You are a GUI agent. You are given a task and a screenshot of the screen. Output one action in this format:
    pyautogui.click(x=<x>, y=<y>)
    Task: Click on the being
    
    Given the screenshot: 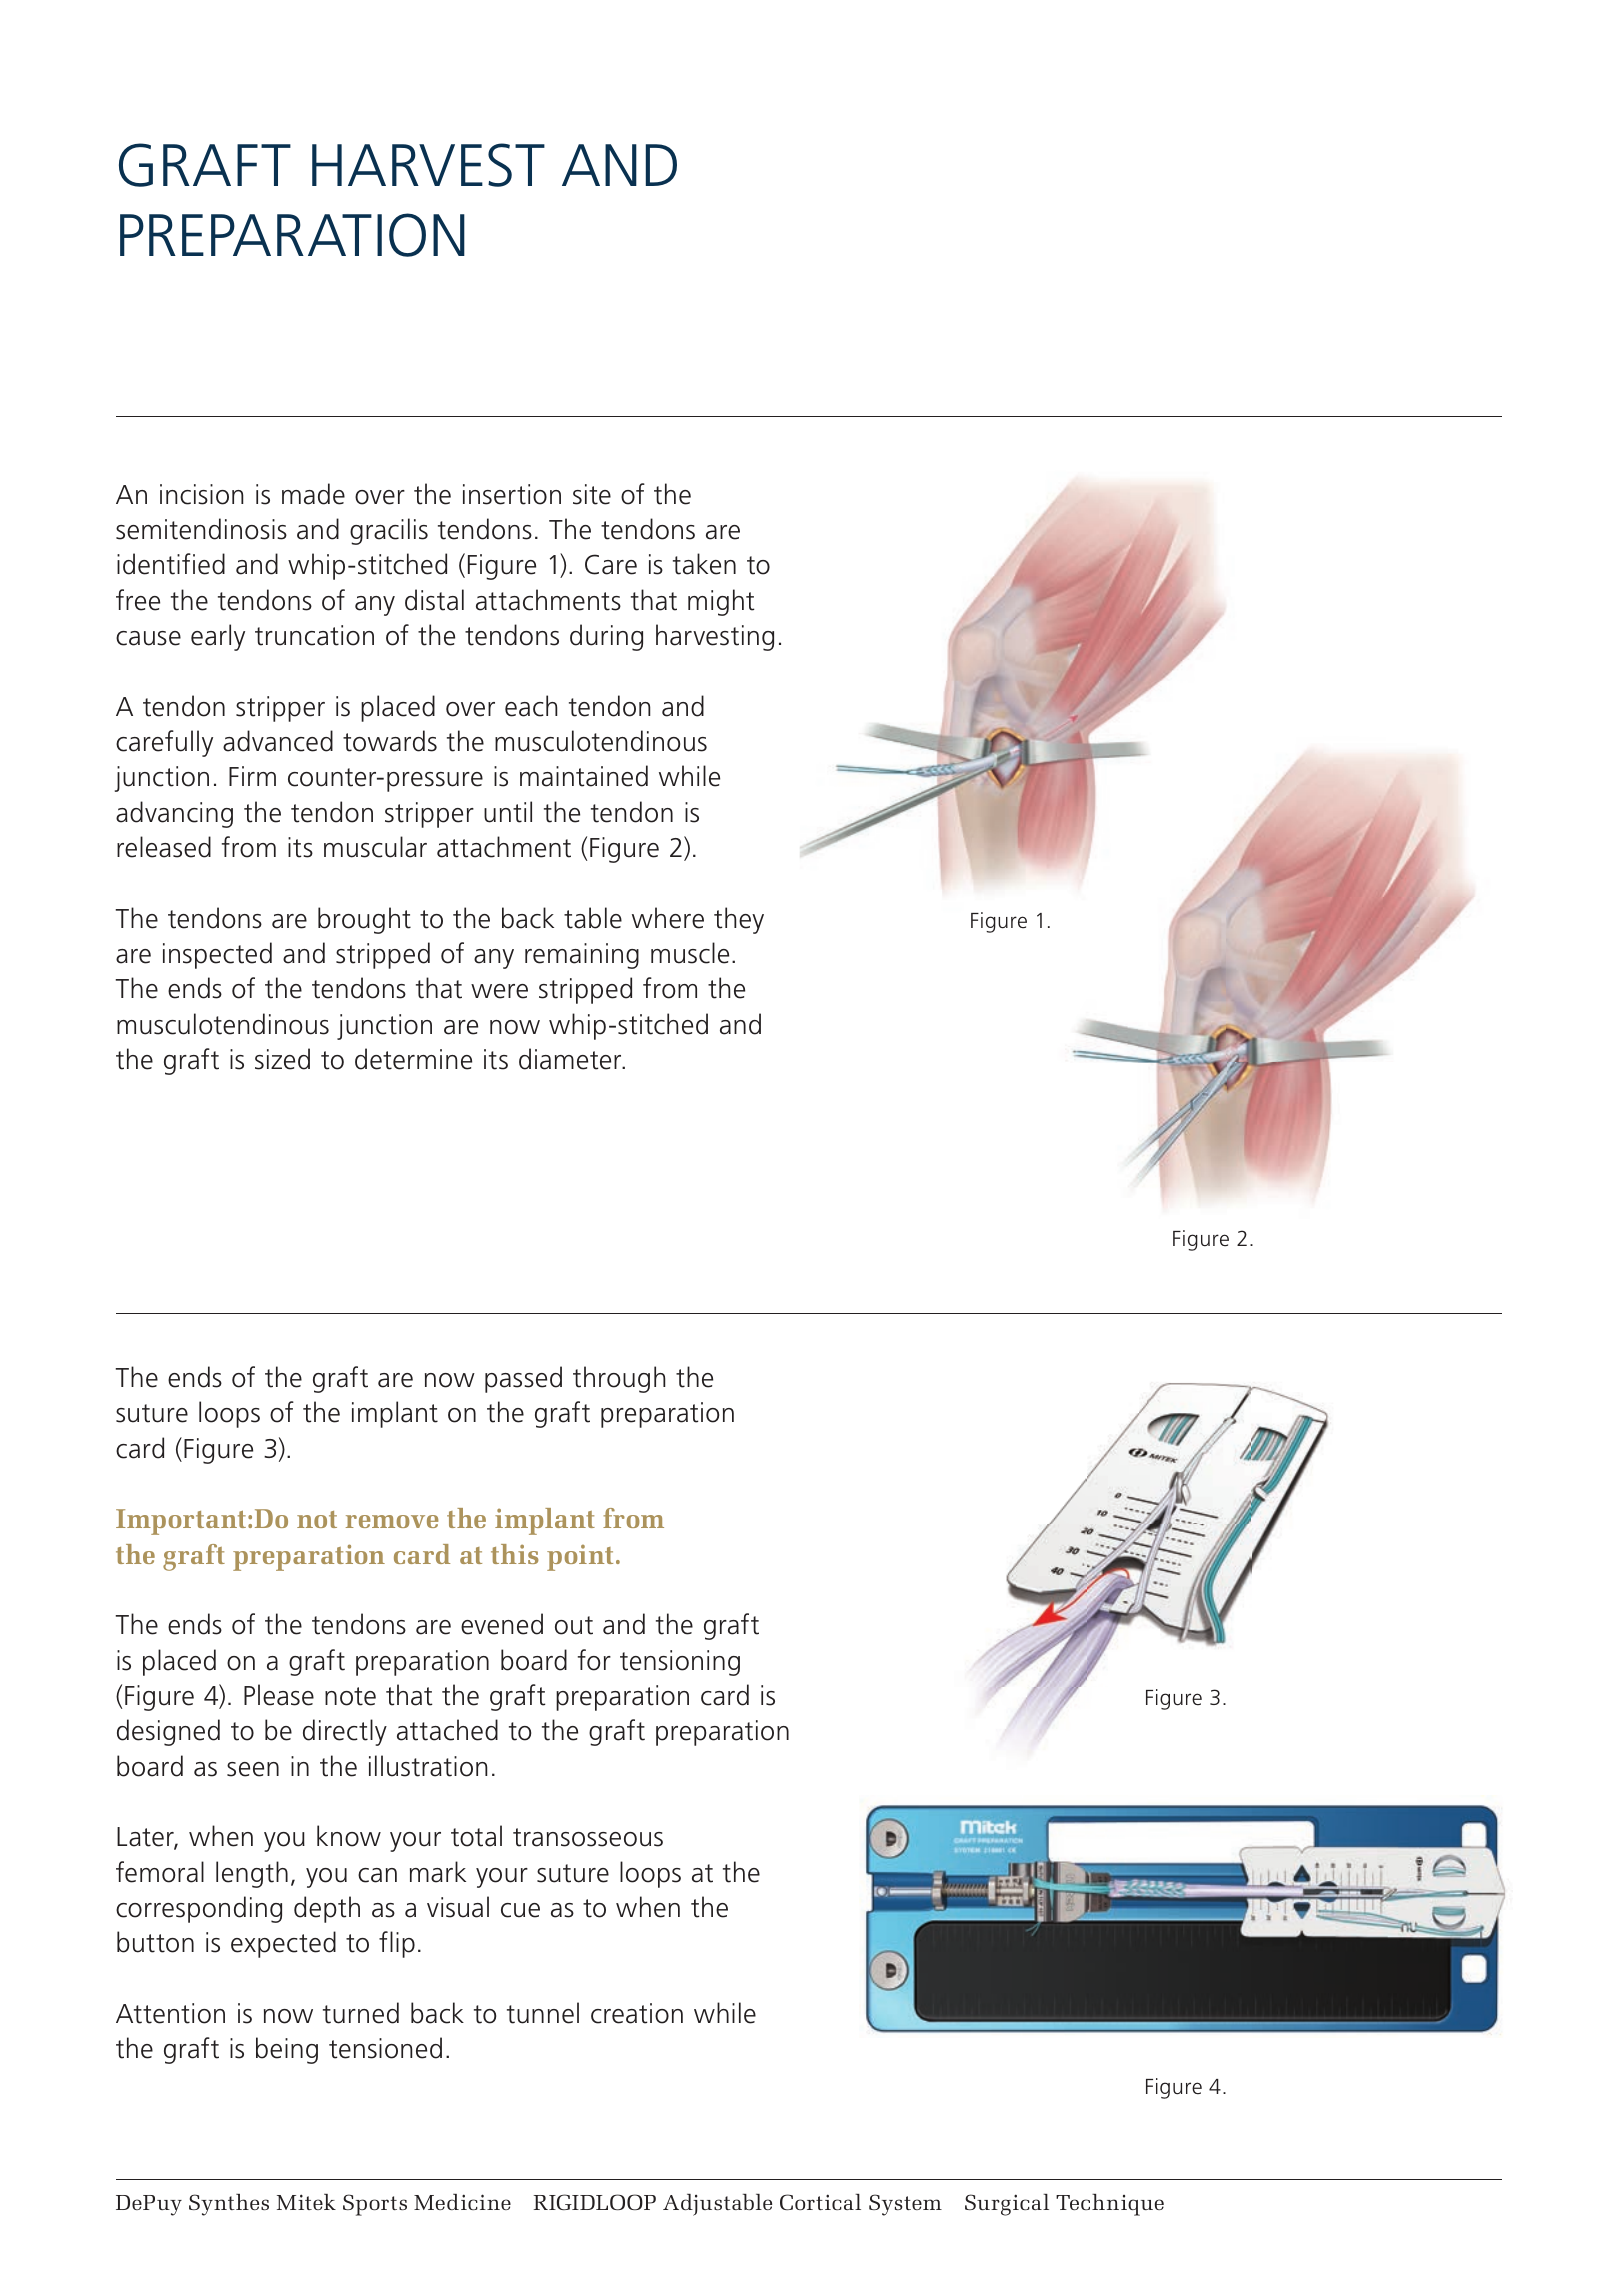 What is the action you would take?
    pyautogui.click(x=287, y=2050)
